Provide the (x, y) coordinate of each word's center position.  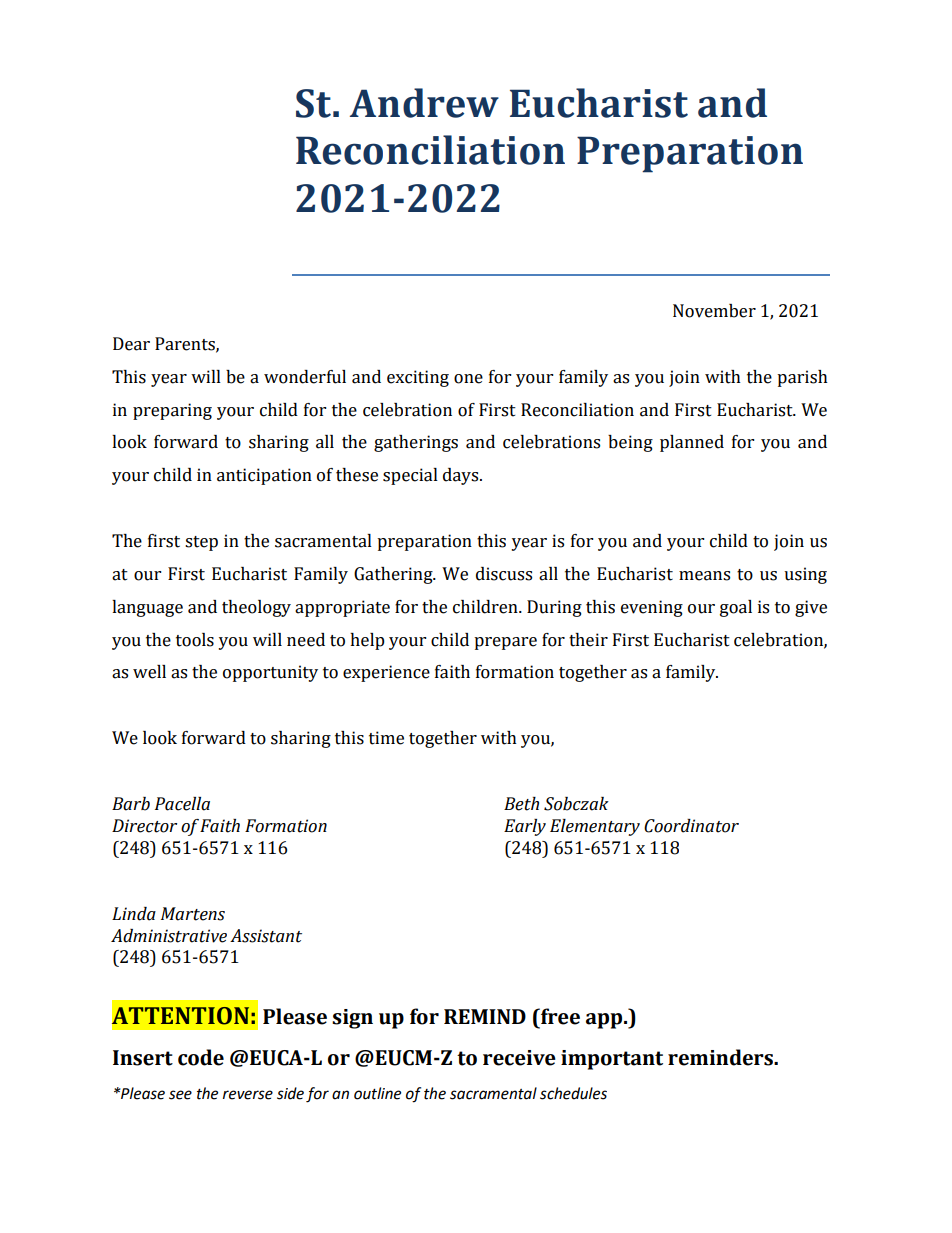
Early (525, 827)
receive (519, 1058)
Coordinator (691, 826)
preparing (172, 411)
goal (736, 608)
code (201, 1057)
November (714, 311)
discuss (504, 574)
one (468, 379)
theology (256, 608)
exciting (418, 378)
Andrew (424, 103)
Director (144, 826)
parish (802, 378)
